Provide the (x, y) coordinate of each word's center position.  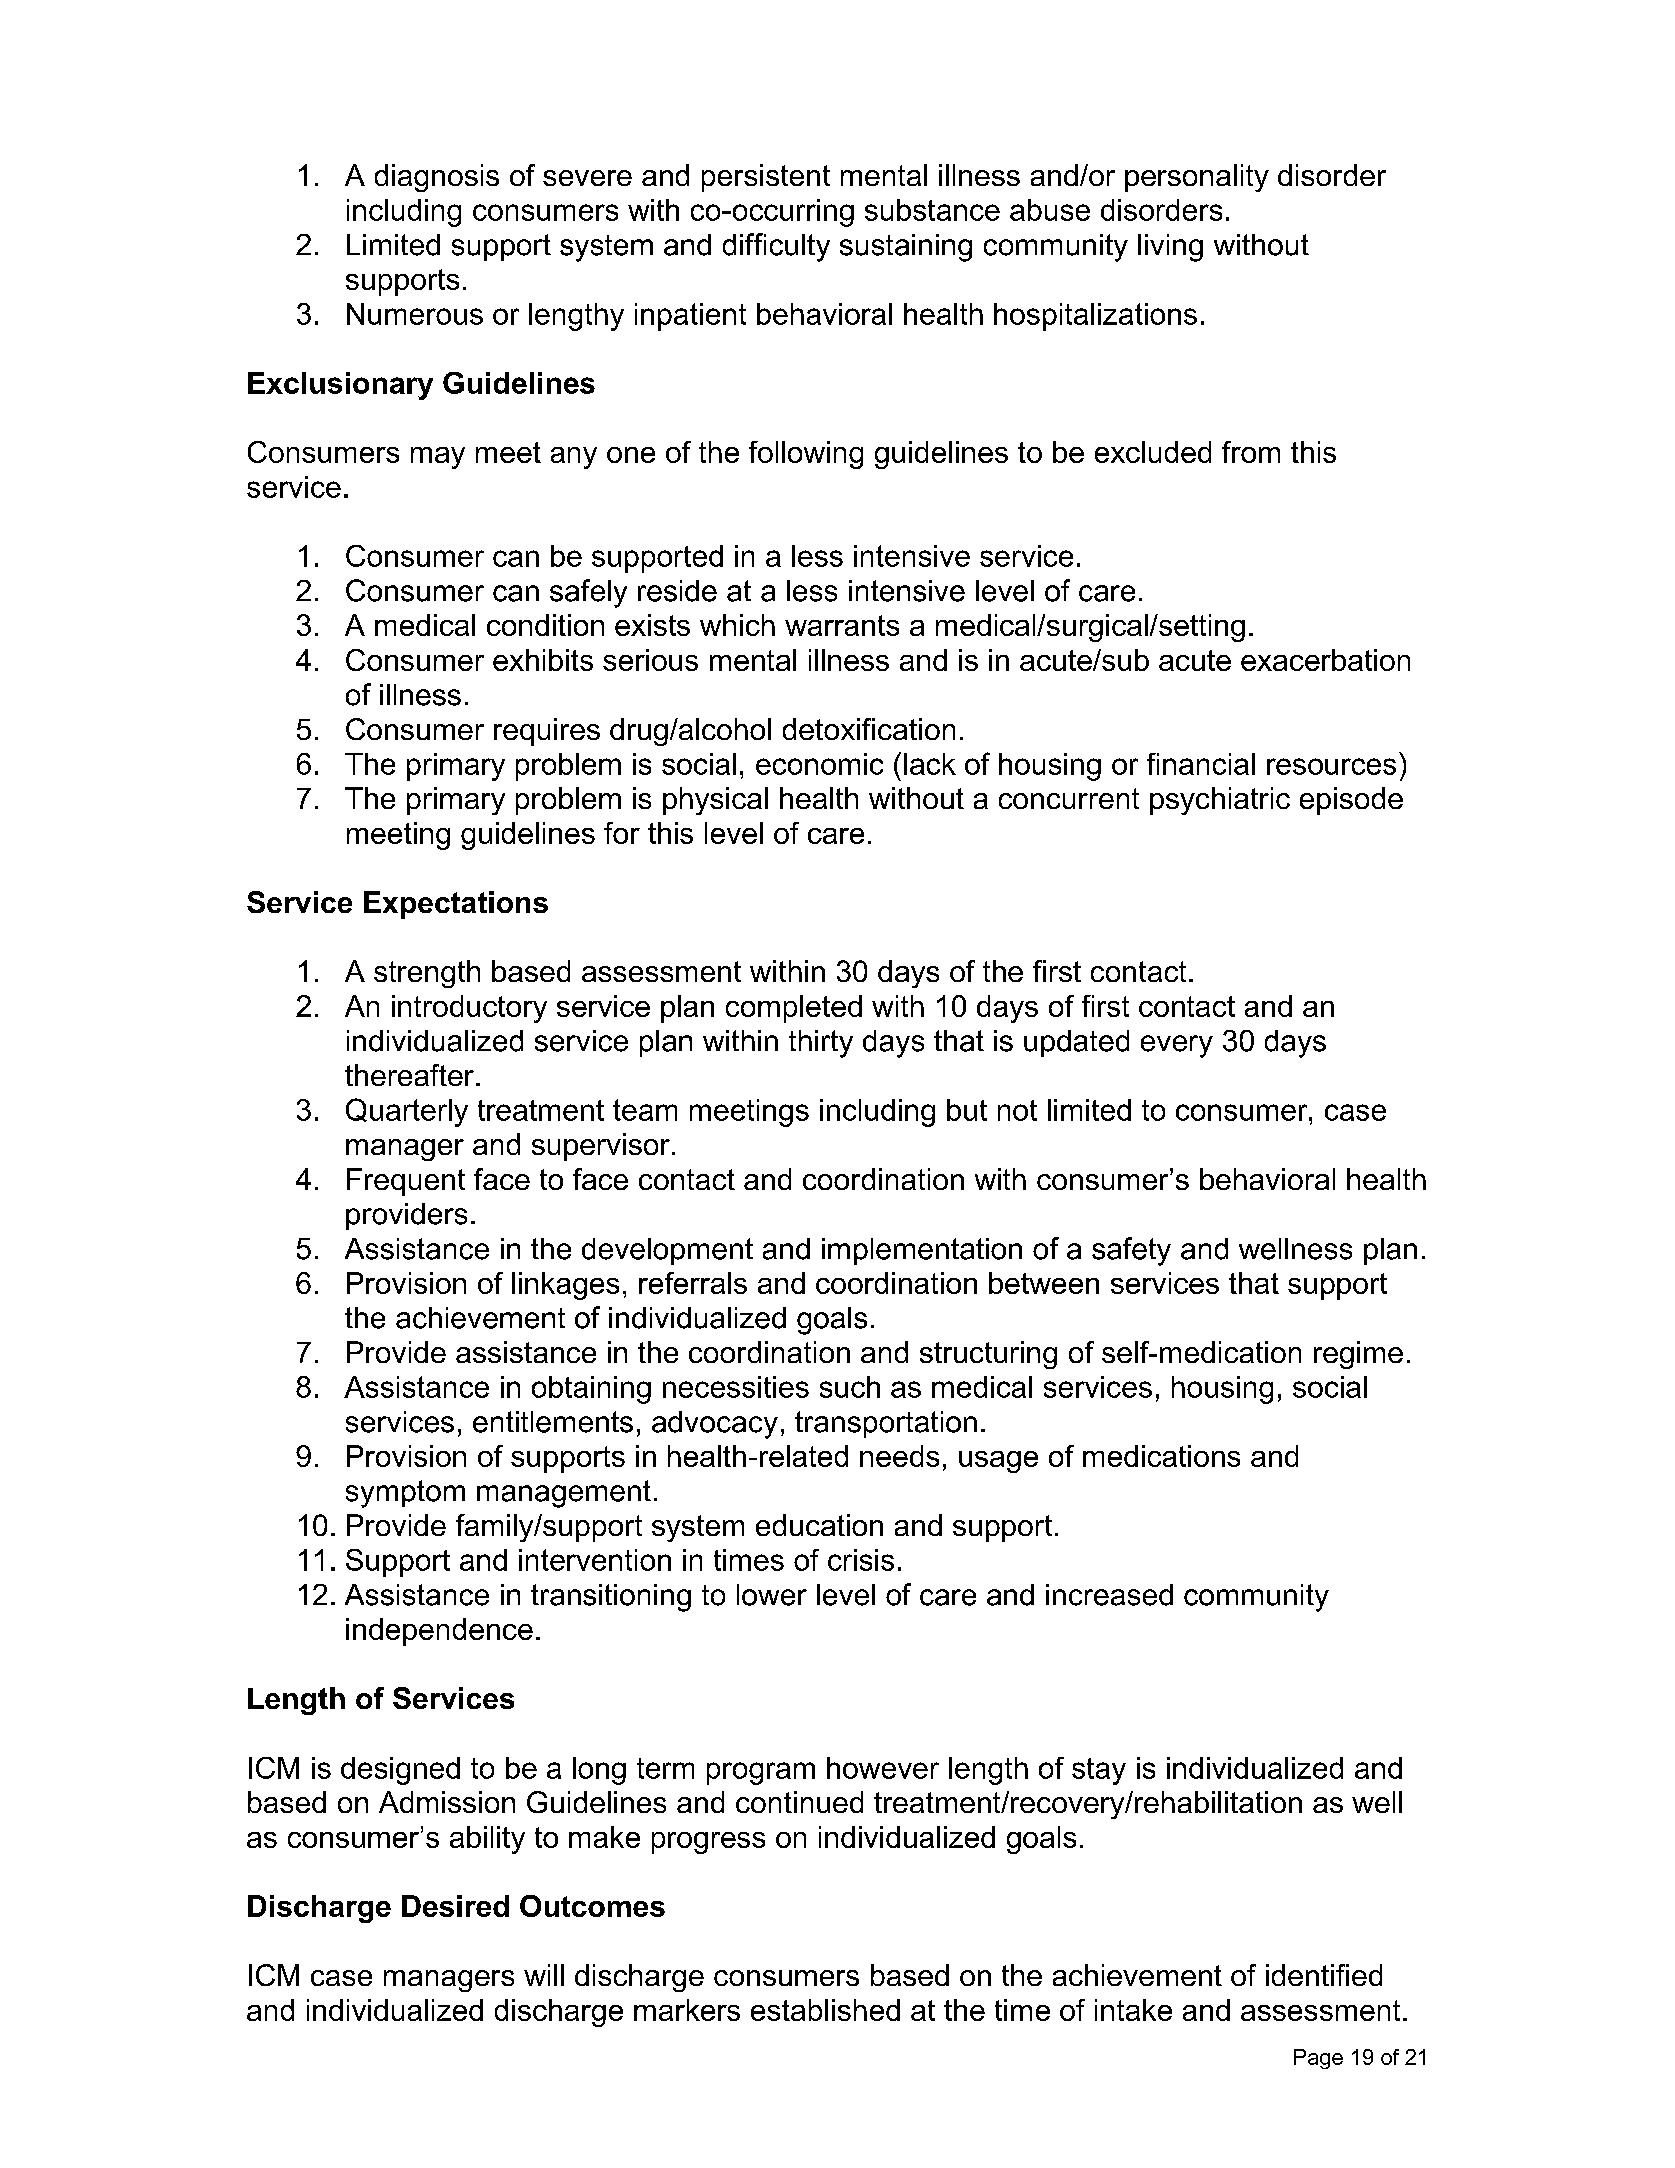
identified (1324, 1975)
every (1177, 1046)
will (544, 1975)
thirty (821, 1044)
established (825, 2010)
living (1170, 248)
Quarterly (407, 1112)
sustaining (906, 248)
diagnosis (437, 178)
